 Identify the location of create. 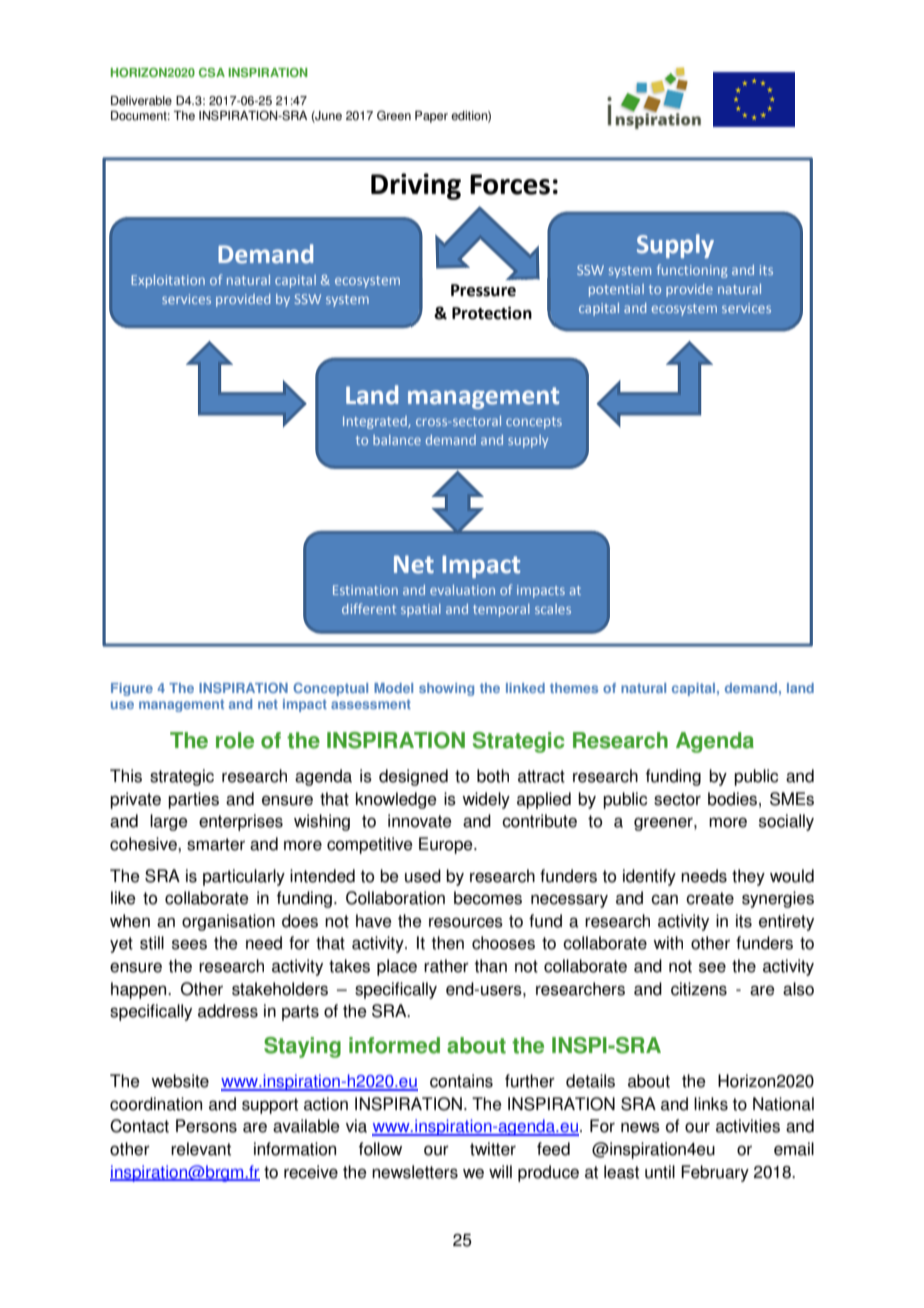
(710, 898).
